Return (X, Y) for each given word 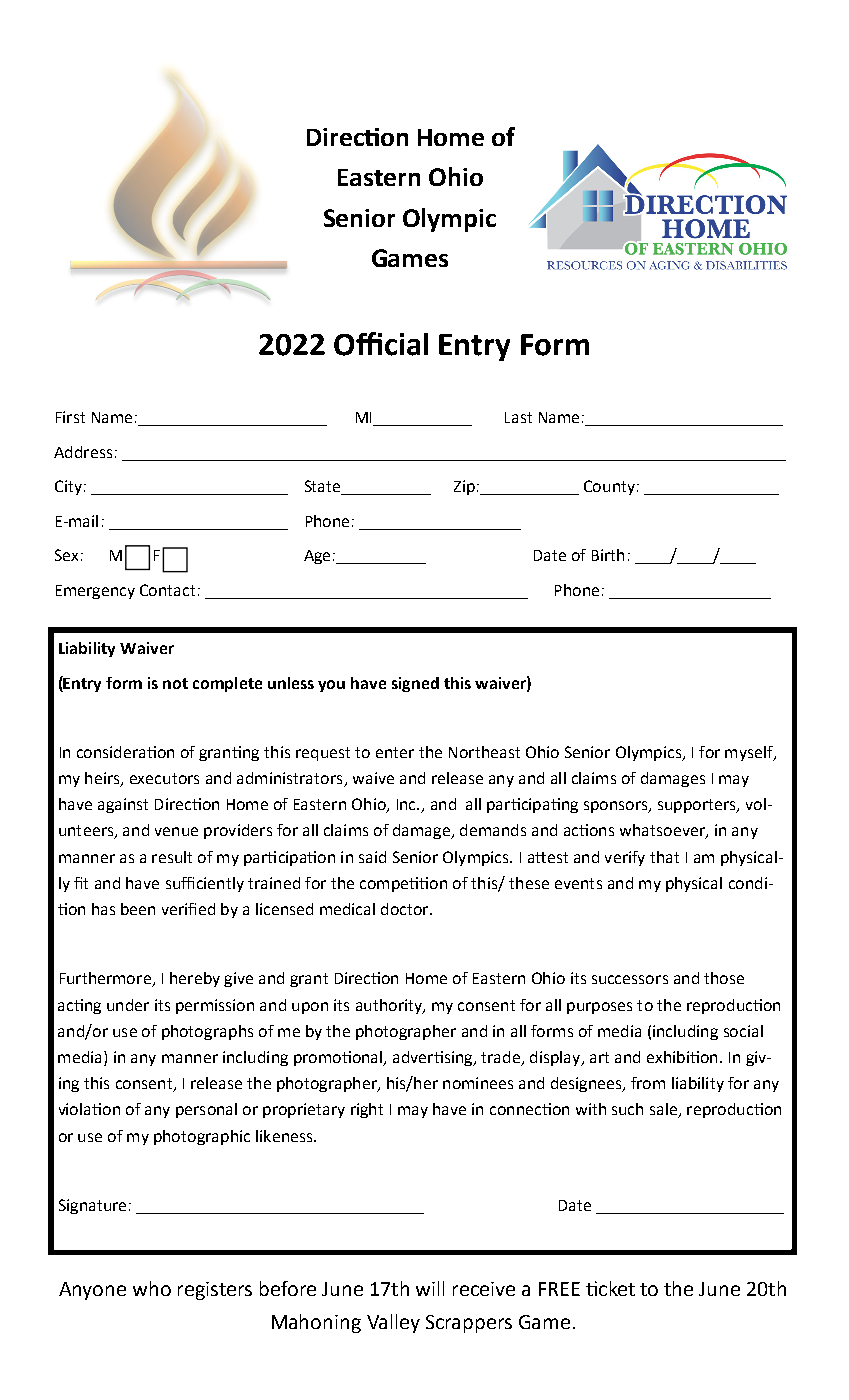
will (430, 1288)
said (372, 857)
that (664, 857)
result (172, 857)
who (152, 1288)
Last (518, 417)
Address (83, 452)
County (611, 487)
